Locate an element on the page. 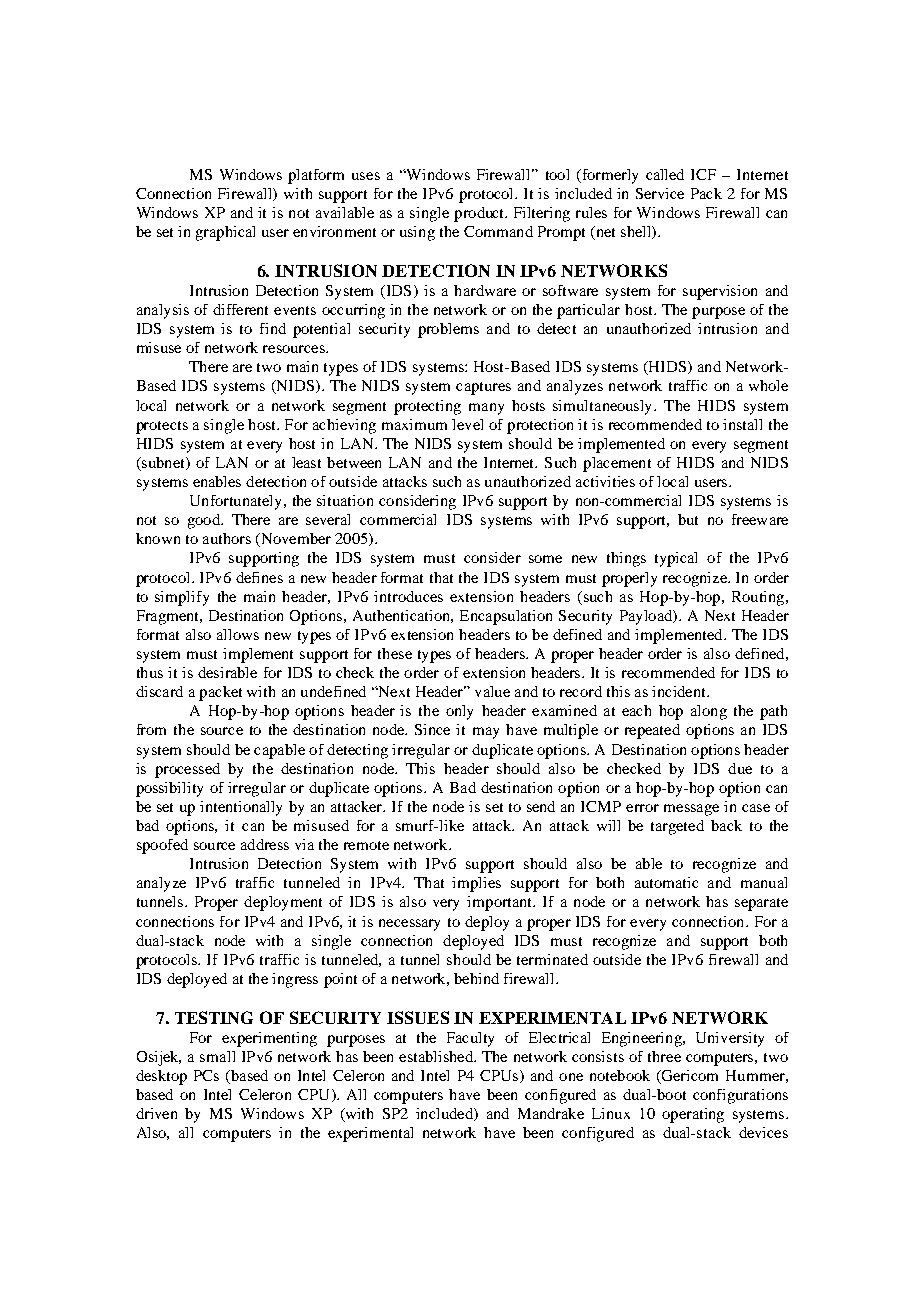 This page has width=924, height=1308. graphical is located at coordinates (225, 233).
